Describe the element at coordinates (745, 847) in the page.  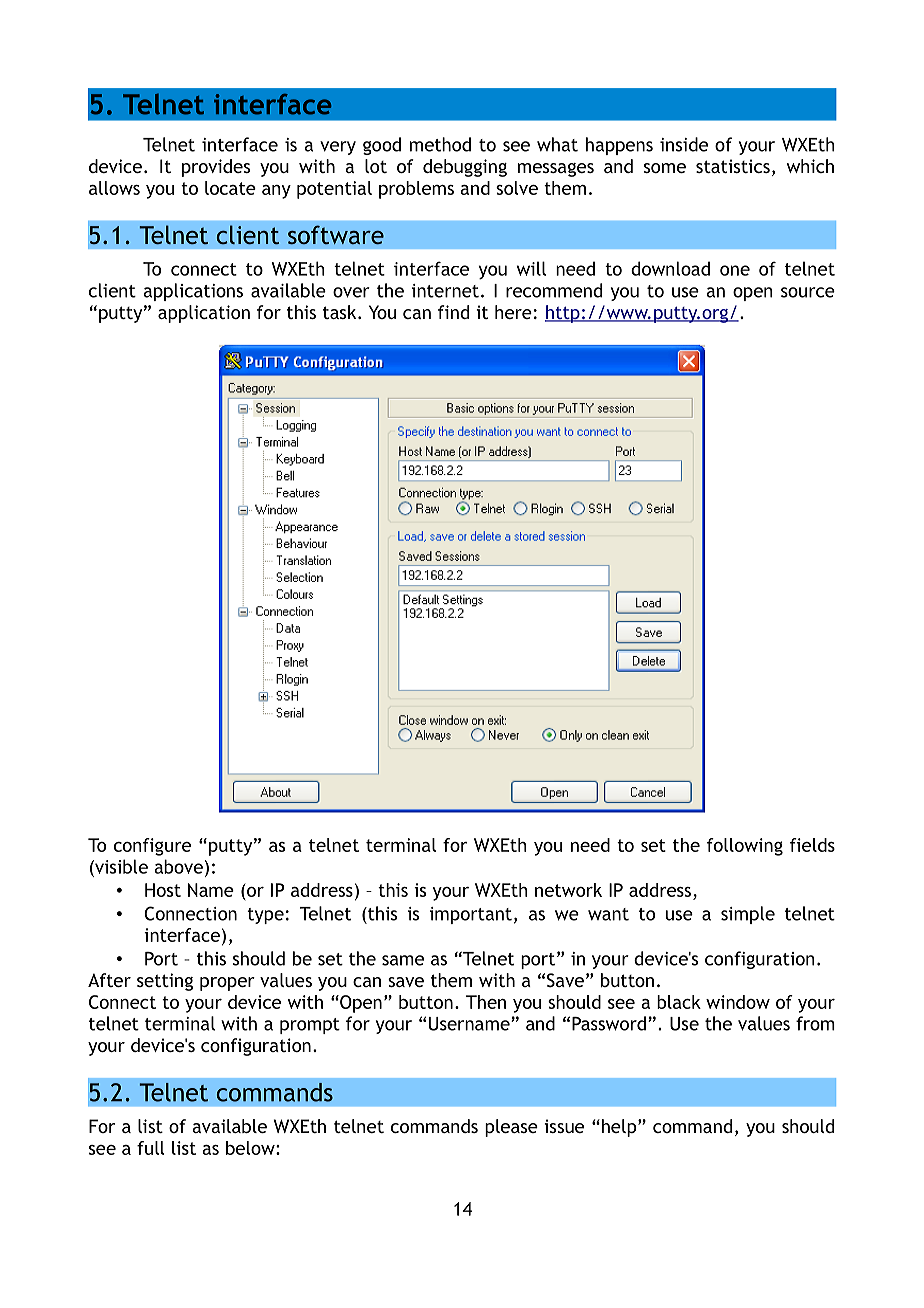
I see `following` at that location.
